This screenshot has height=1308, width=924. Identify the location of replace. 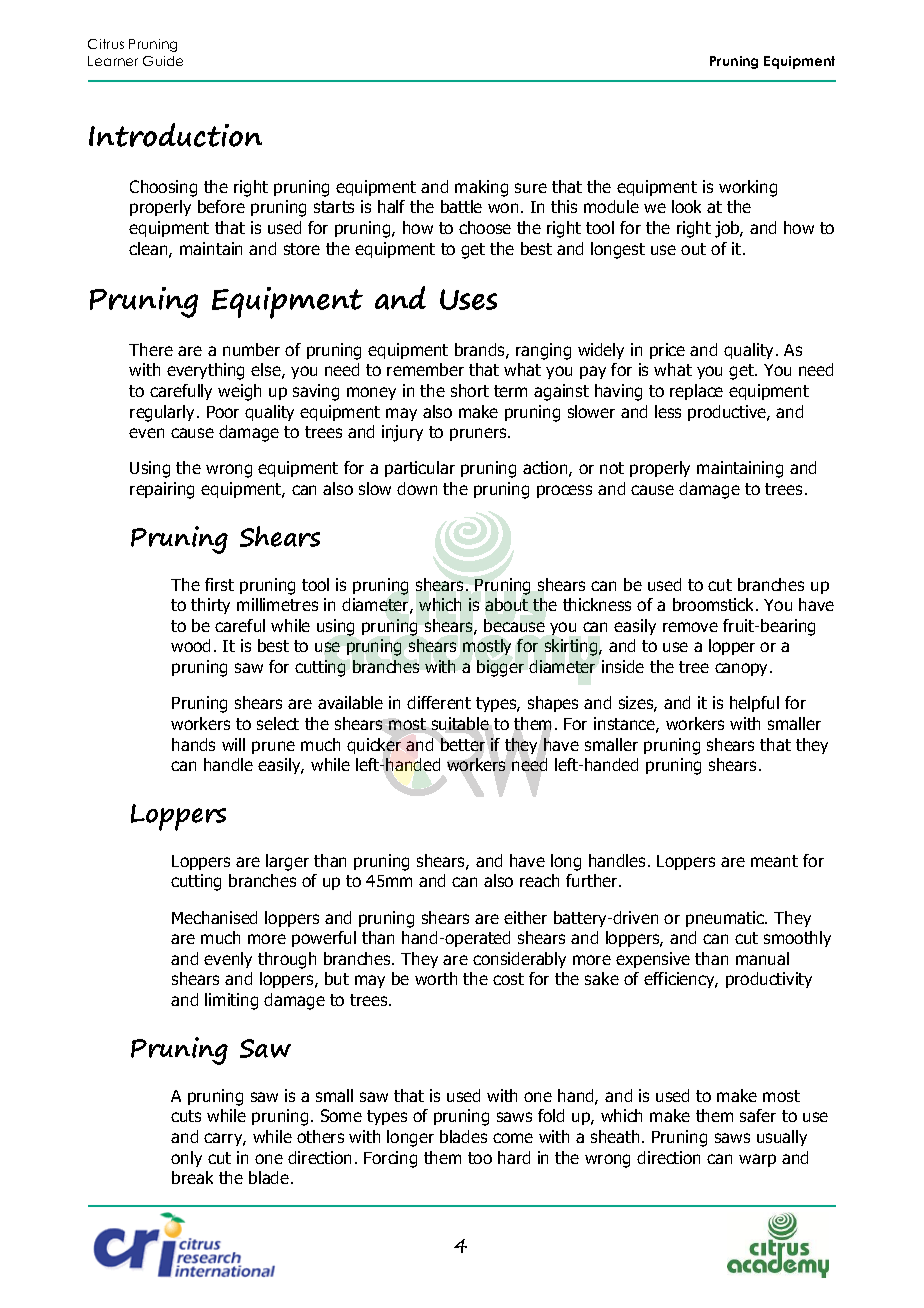
(696, 392).
